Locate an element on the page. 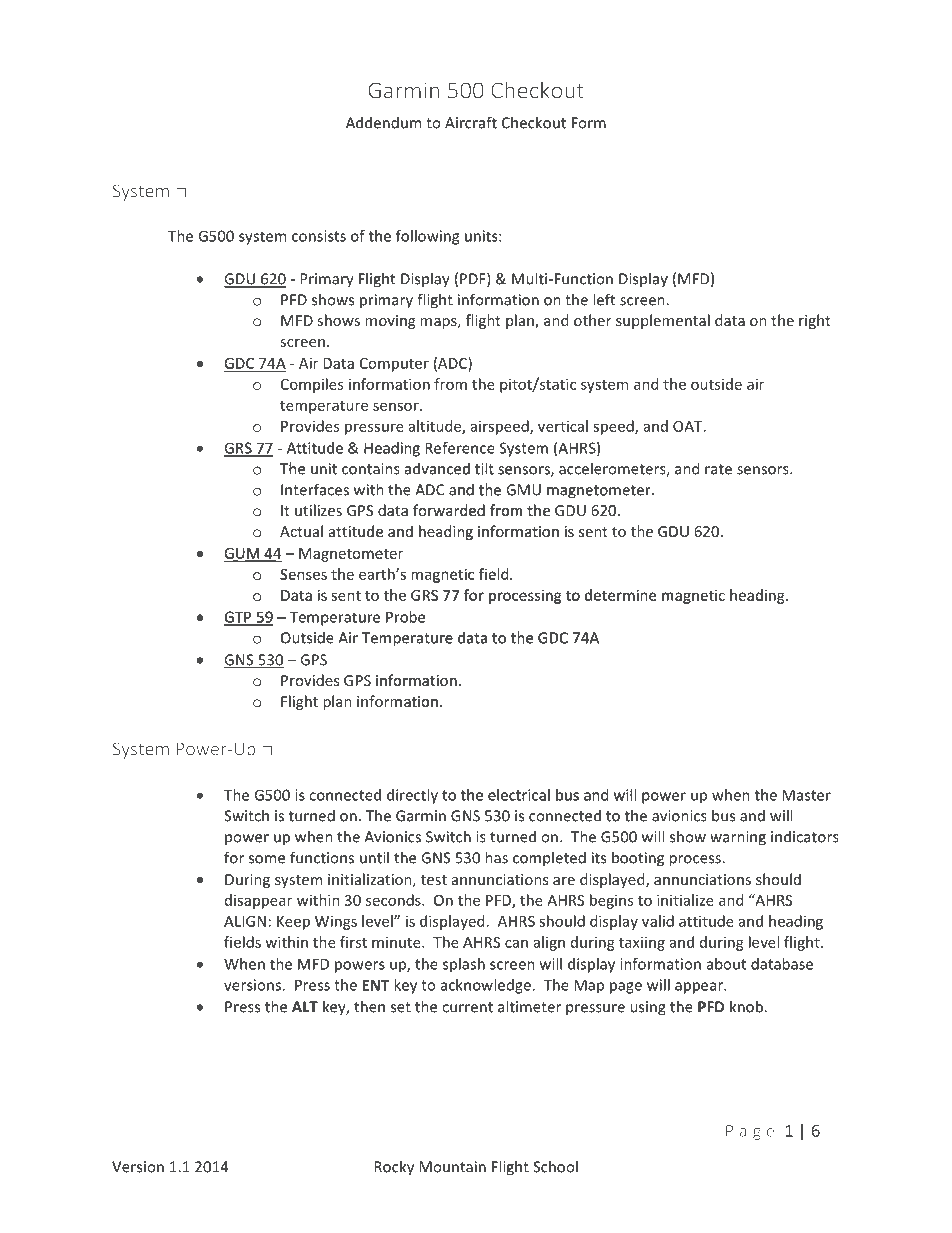 The width and height of the document is (952, 1233). Rocky is located at coordinates (394, 1168).
